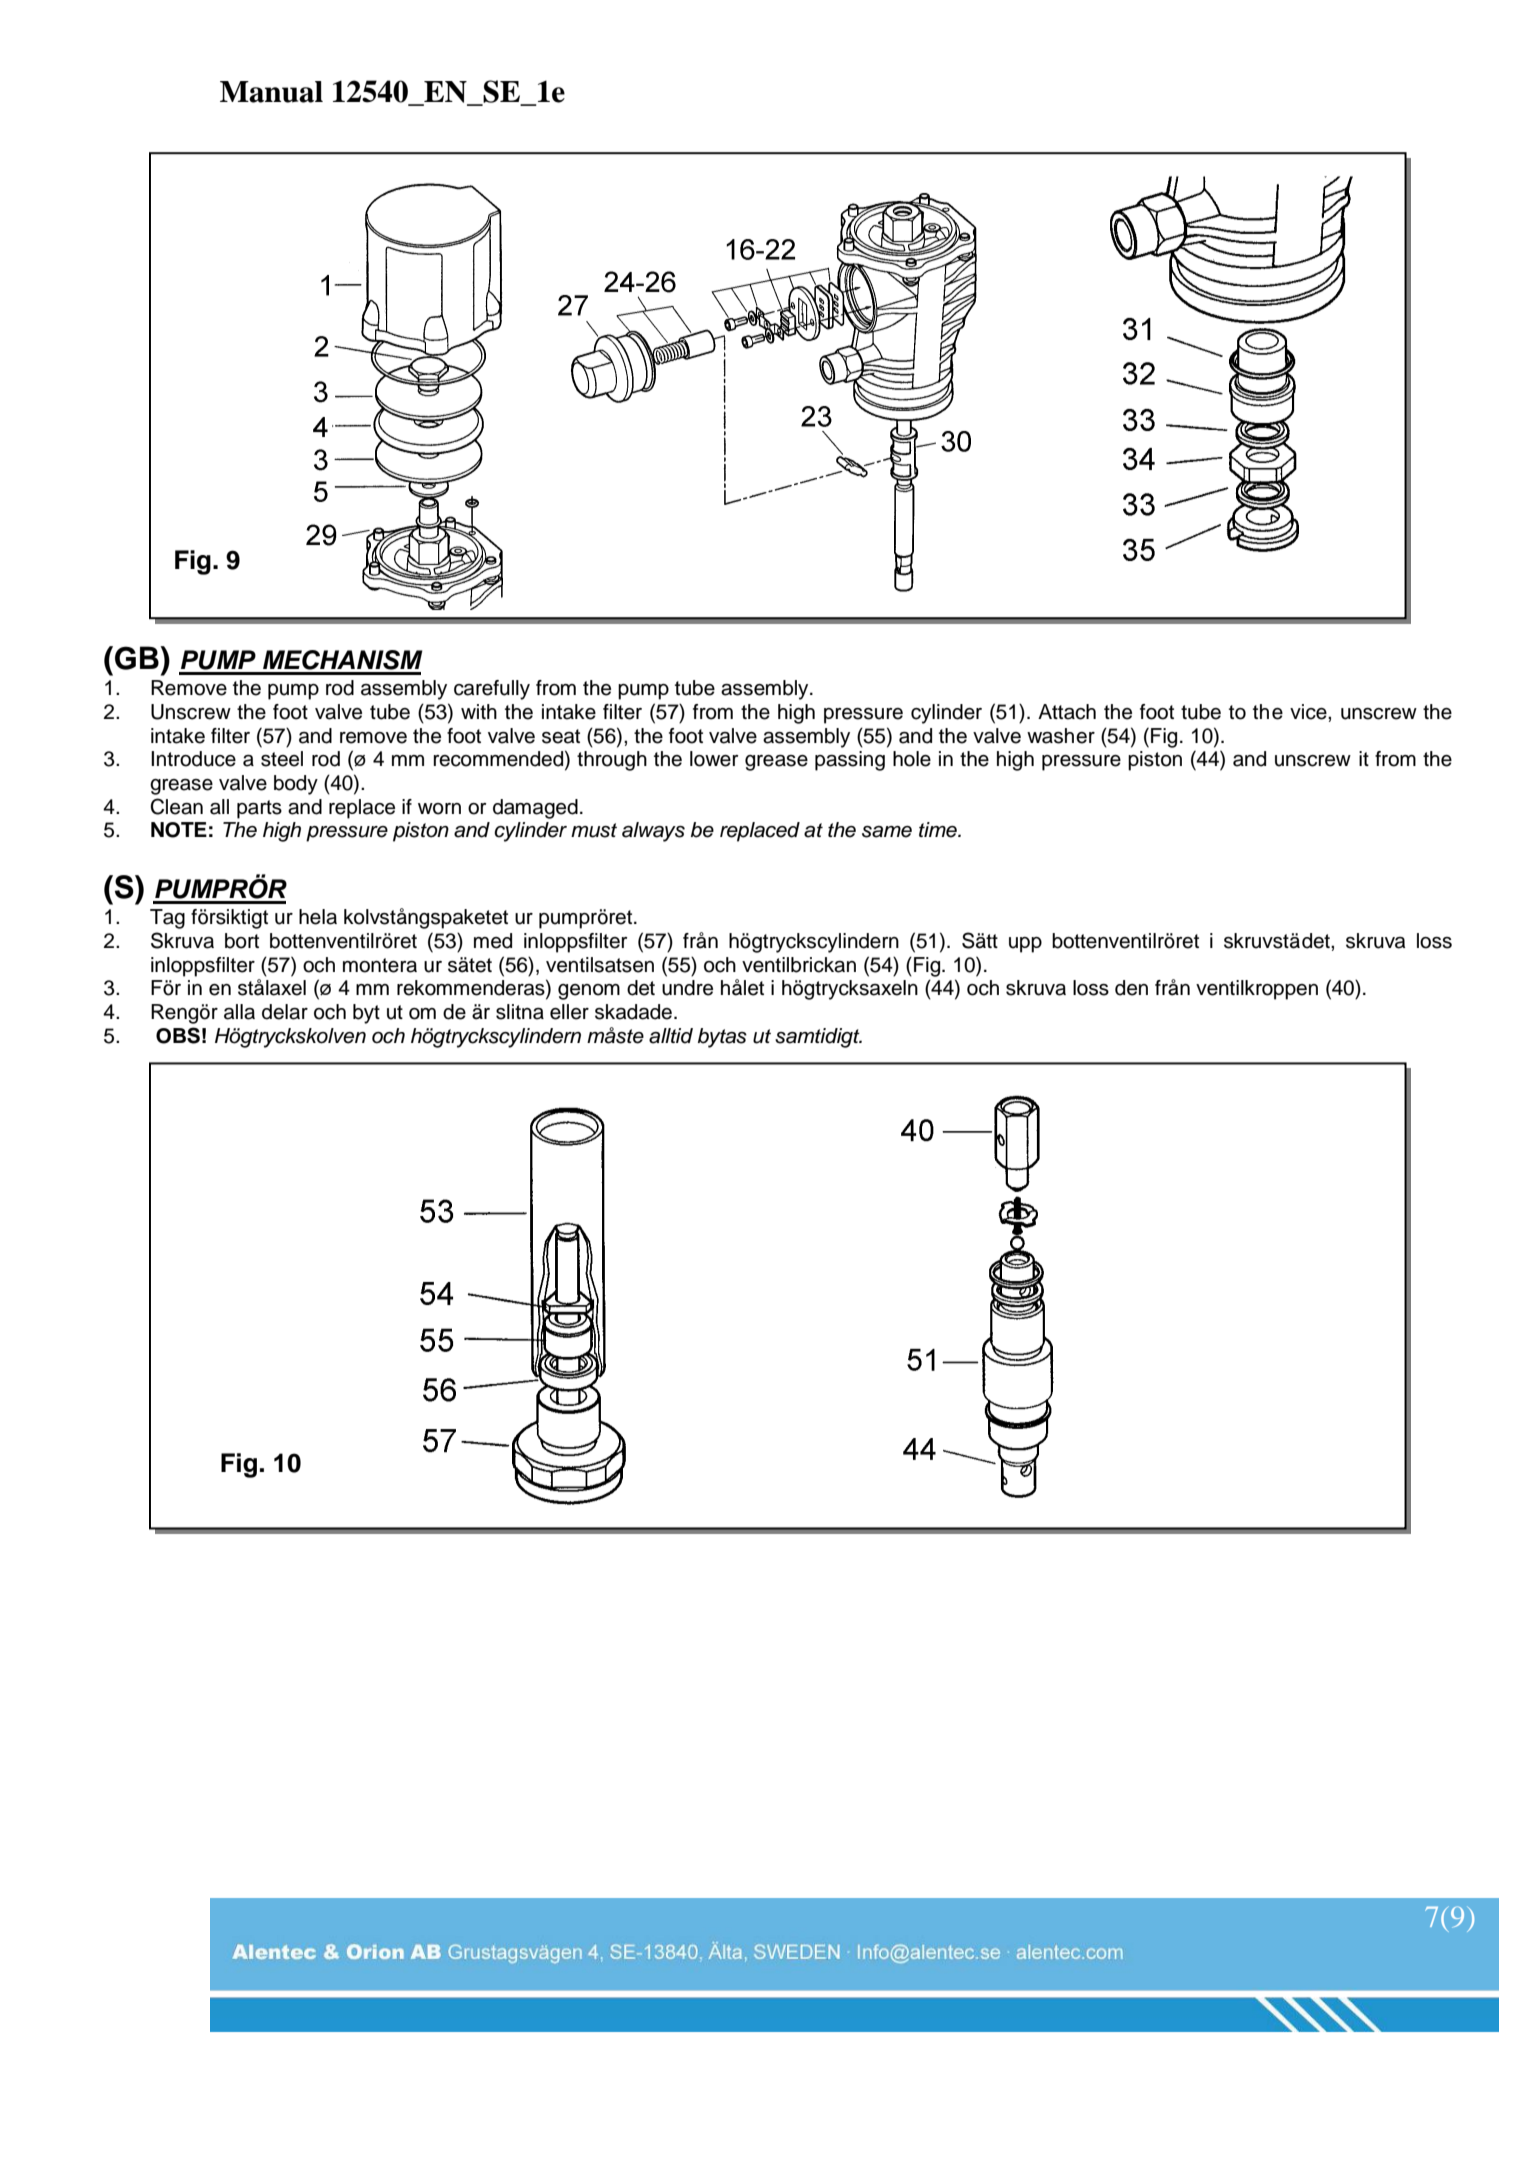 The image size is (1538, 2175). Describe the element at coordinates (939, 830) in the page. I see `time` at that location.
